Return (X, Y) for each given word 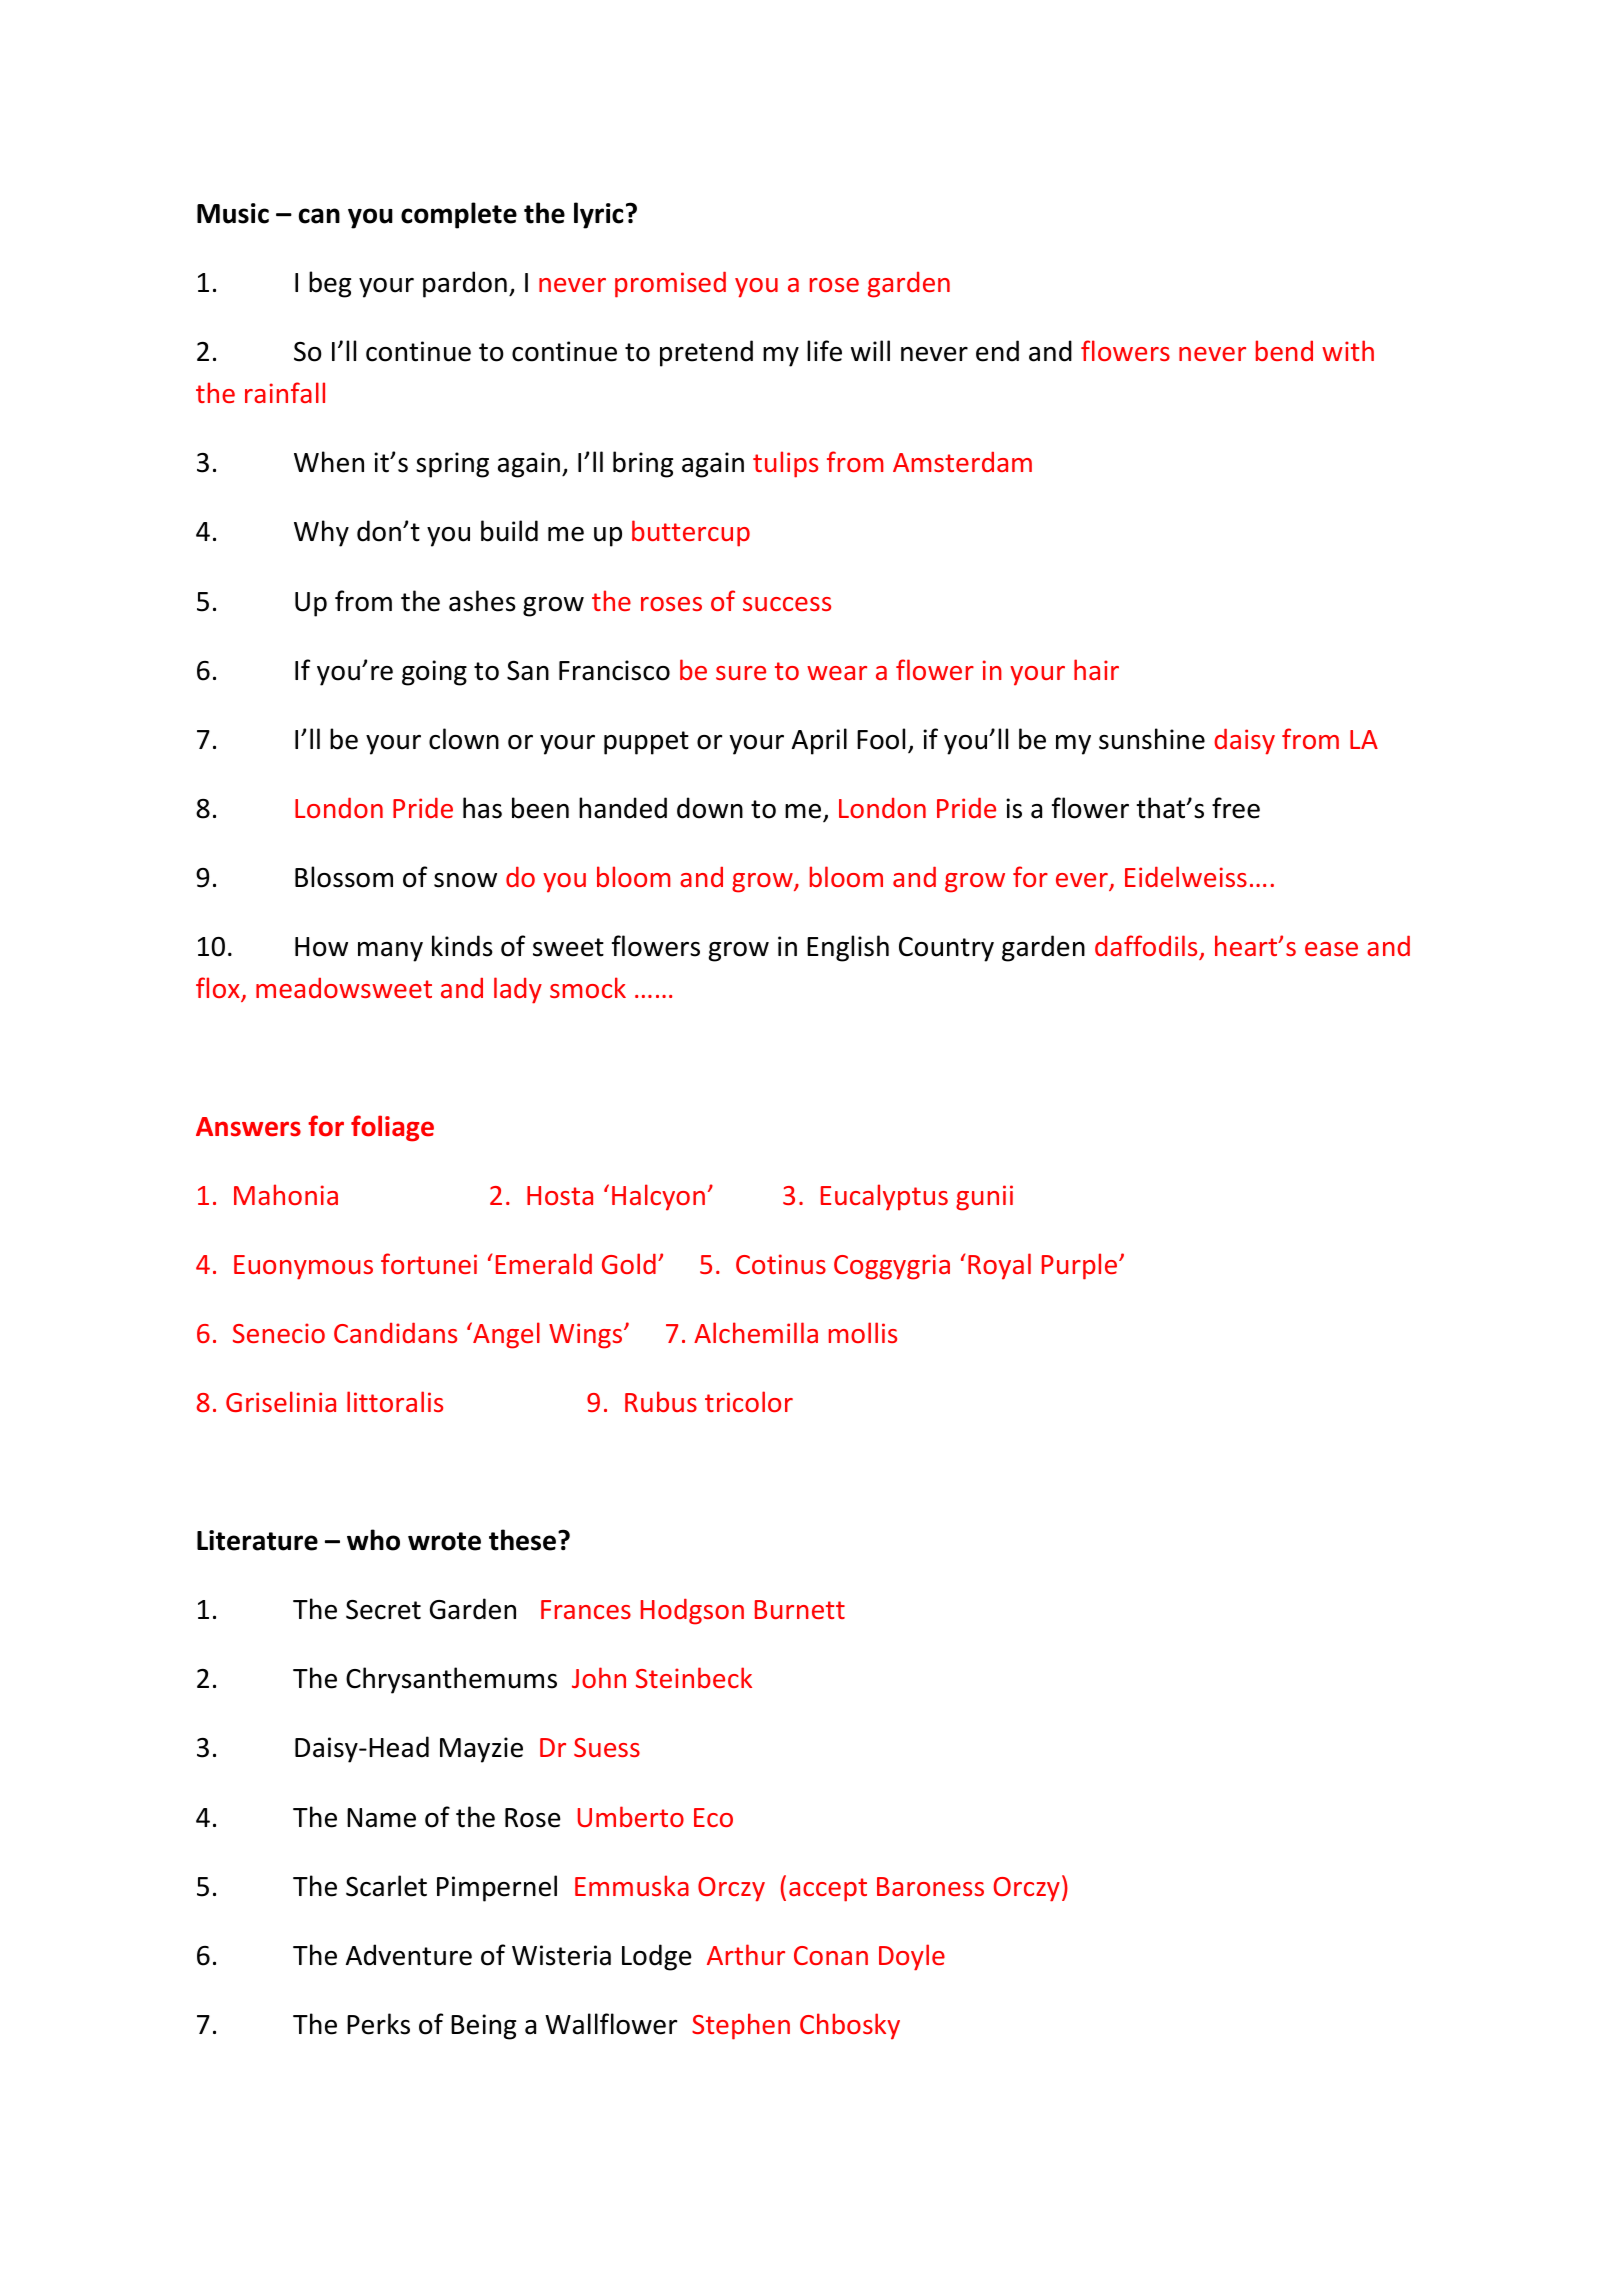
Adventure (409, 1955)
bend (1284, 350)
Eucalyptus (884, 1197)
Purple (1081, 1266)
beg (330, 284)
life (824, 351)
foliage (392, 1128)
